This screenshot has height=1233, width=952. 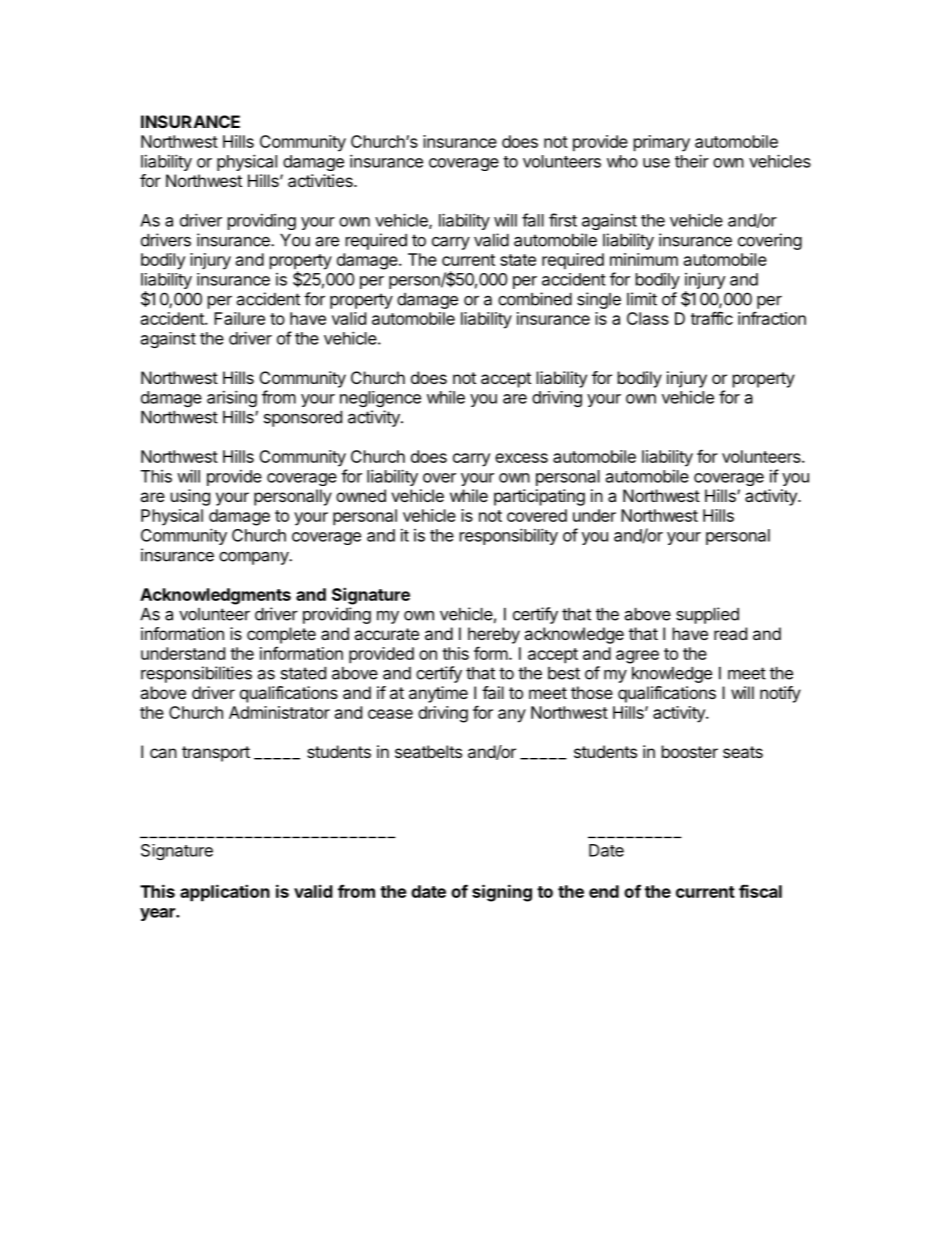 What do you see at coordinates (509, 536) in the screenshot?
I see `responsibility` at bounding box center [509, 536].
